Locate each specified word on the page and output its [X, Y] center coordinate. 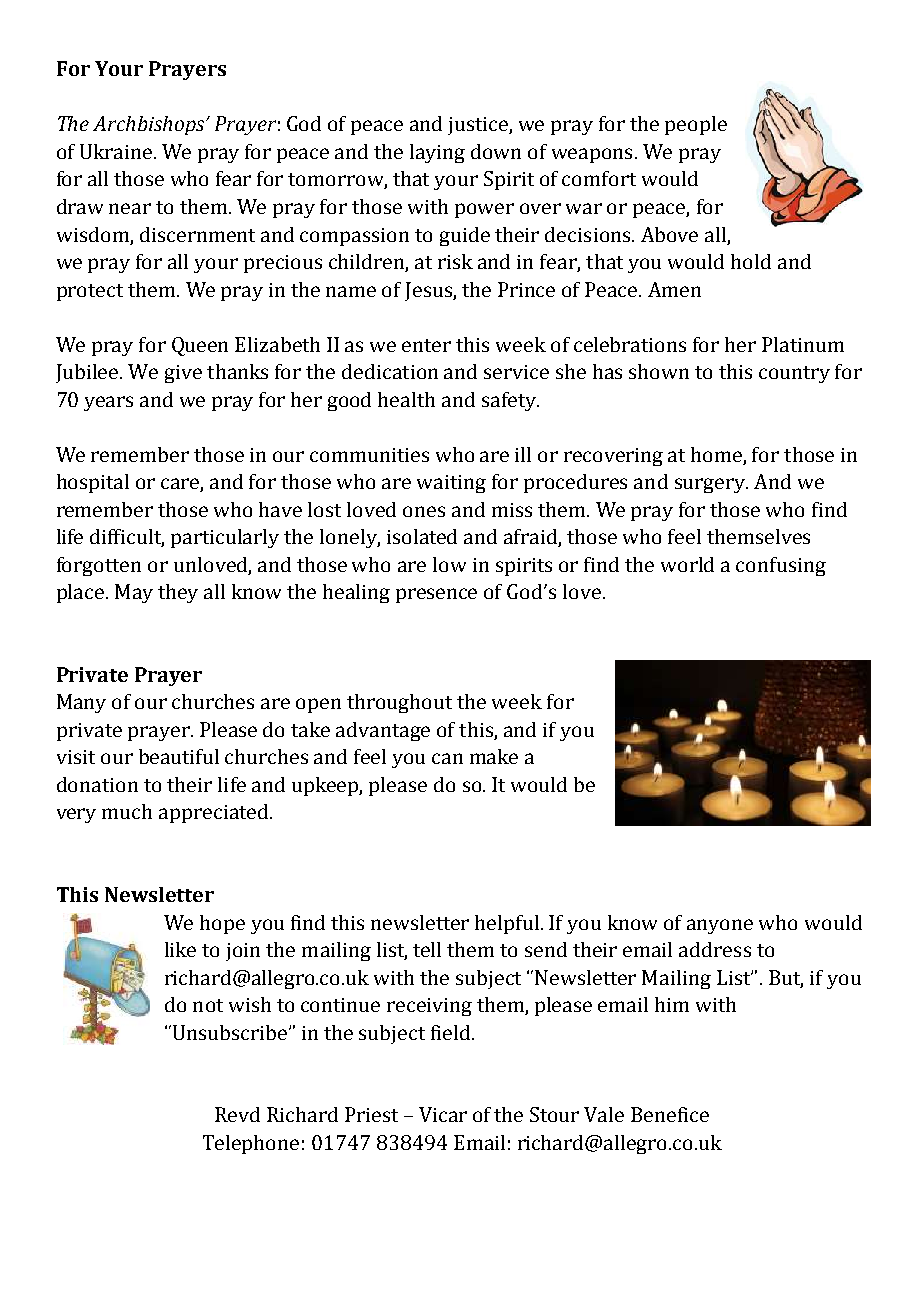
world [687, 564]
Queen [200, 346]
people [696, 125]
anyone [720, 926]
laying [437, 153]
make [494, 756]
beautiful [179, 756]
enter [426, 345]
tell [427, 949]
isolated [422, 536]
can [447, 758]
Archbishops [150, 125]
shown [659, 371]
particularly [225, 538]
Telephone [251, 1144]
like [180, 949]
